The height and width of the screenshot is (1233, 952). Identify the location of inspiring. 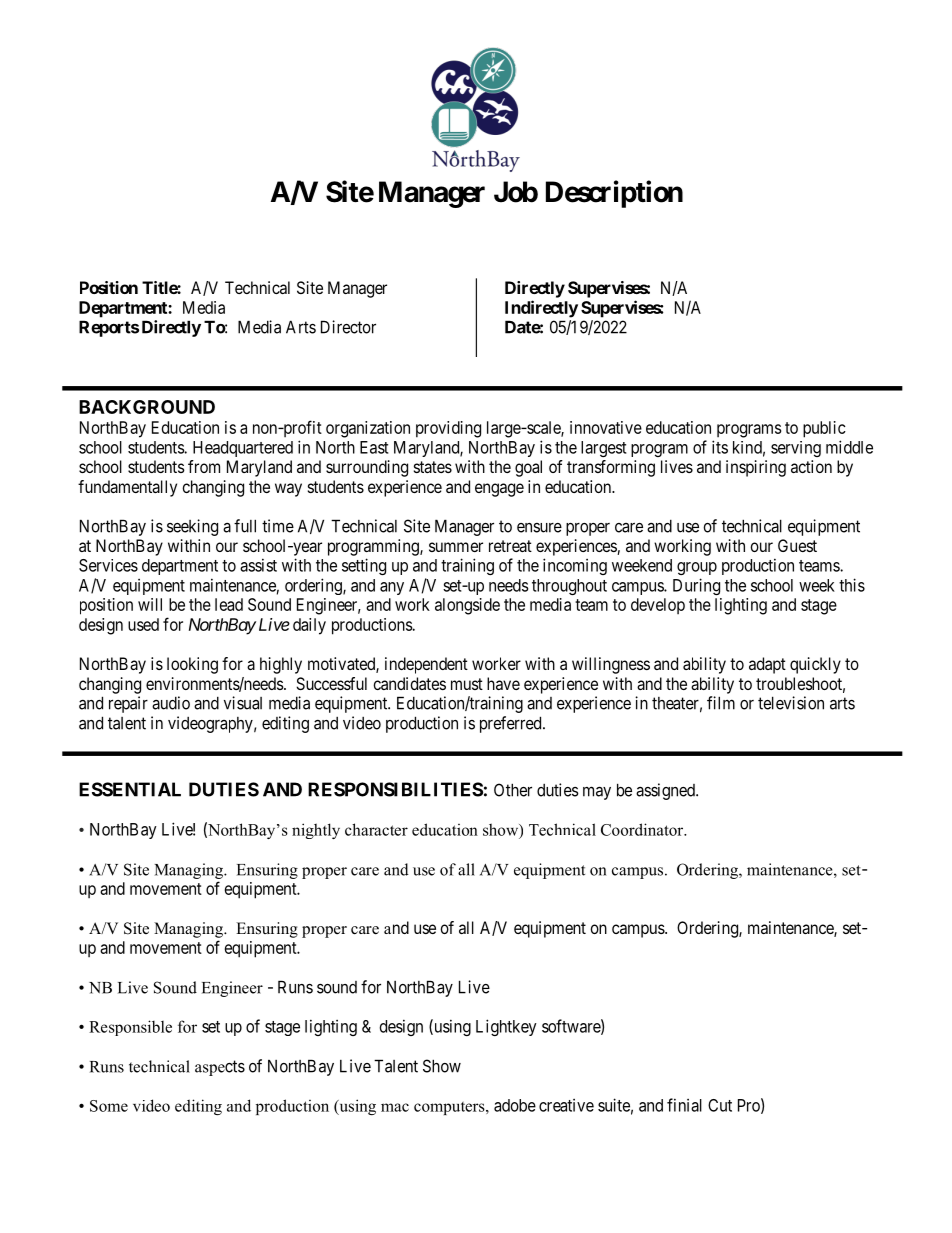
(756, 468).
